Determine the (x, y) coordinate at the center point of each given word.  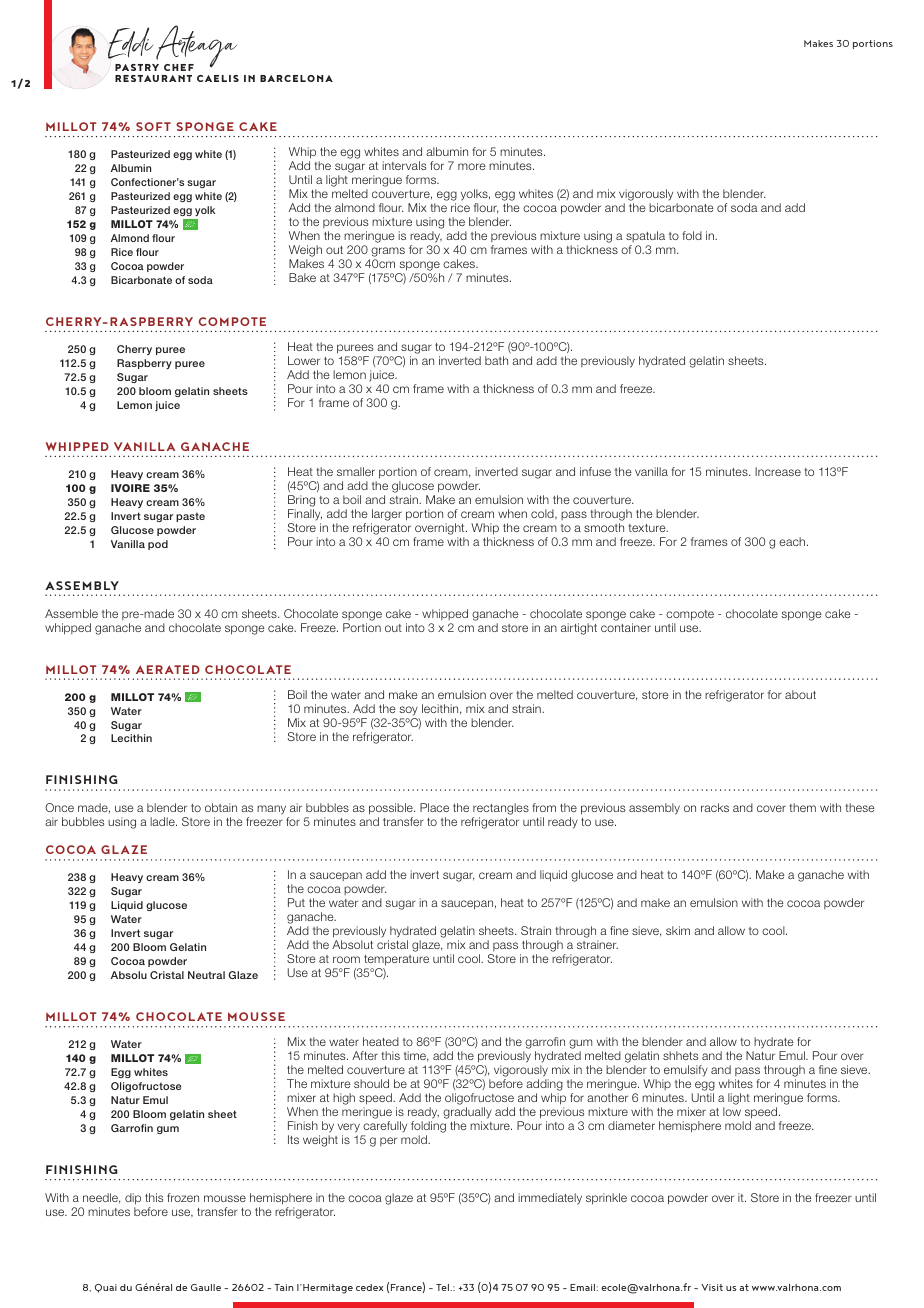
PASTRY (137, 67)
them (802, 807)
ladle (163, 821)
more (472, 166)
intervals (404, 165)
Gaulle (206, 1287)
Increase (778, 471)
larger (386, 516)
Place (434, 807)
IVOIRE (130, 488)
